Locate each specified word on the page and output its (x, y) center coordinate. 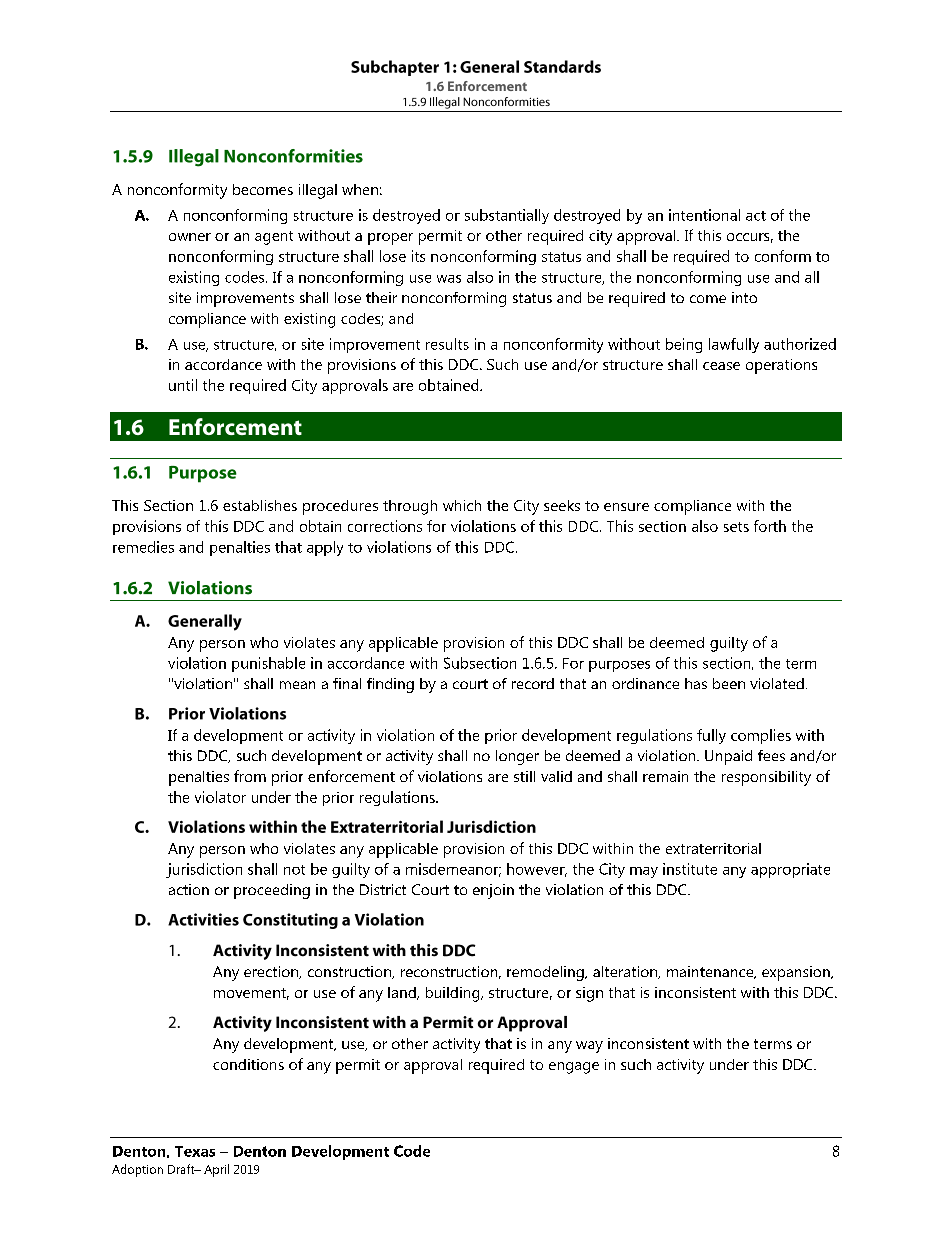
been (729, 683)
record (533, 683)
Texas (195, 1151)
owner (190, 237)
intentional (704, 215)
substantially (507, 216)
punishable (268, 664)
